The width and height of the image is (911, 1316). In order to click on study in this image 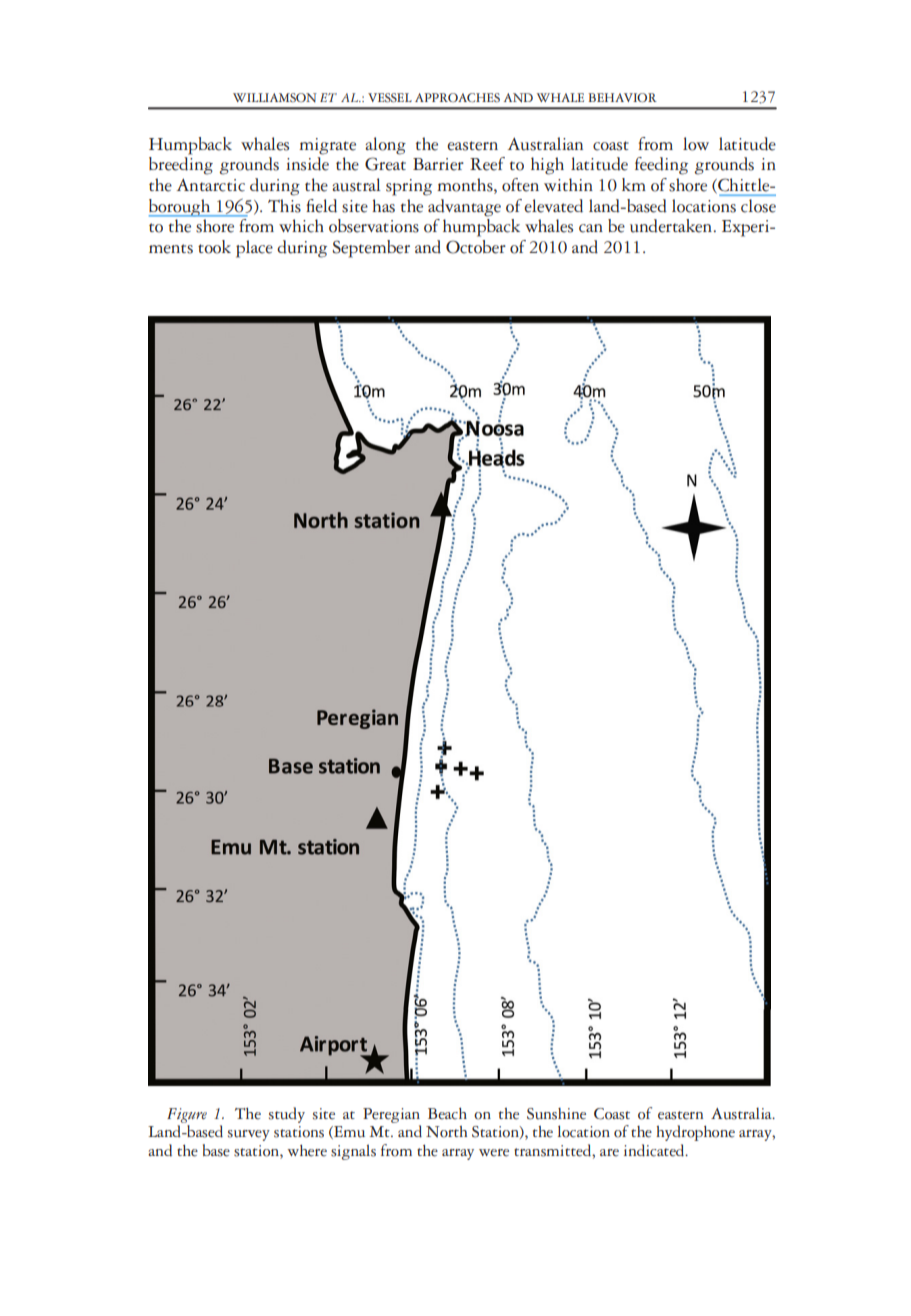, I will do `click(287, 1115)`.
